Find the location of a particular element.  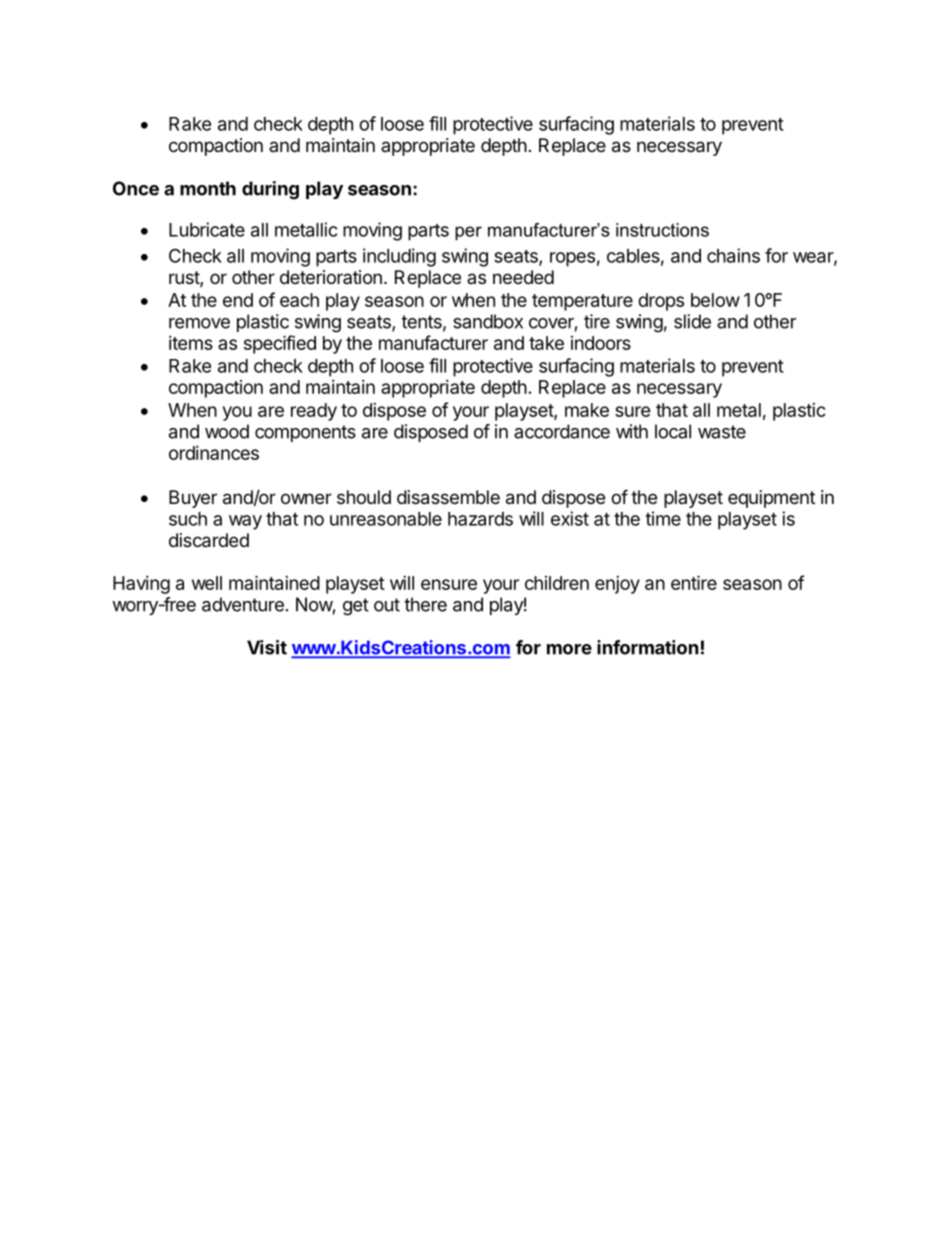

including is located at coordinates (399, 257).
